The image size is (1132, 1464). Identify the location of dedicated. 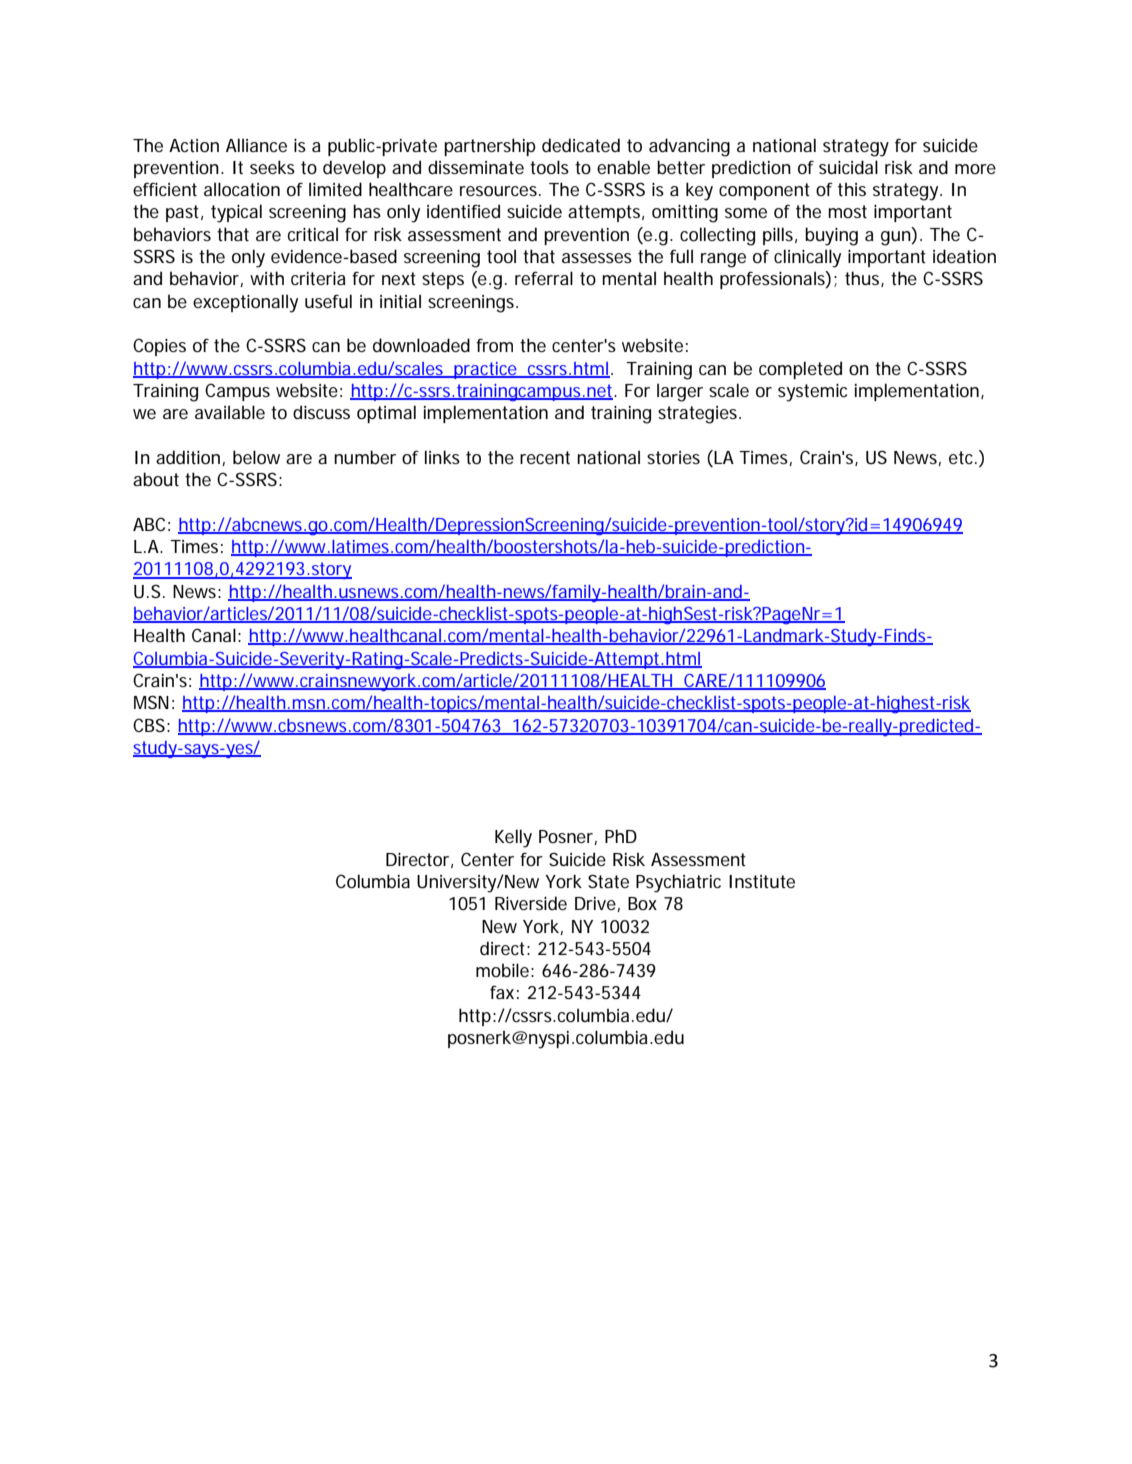
(581, 145).
